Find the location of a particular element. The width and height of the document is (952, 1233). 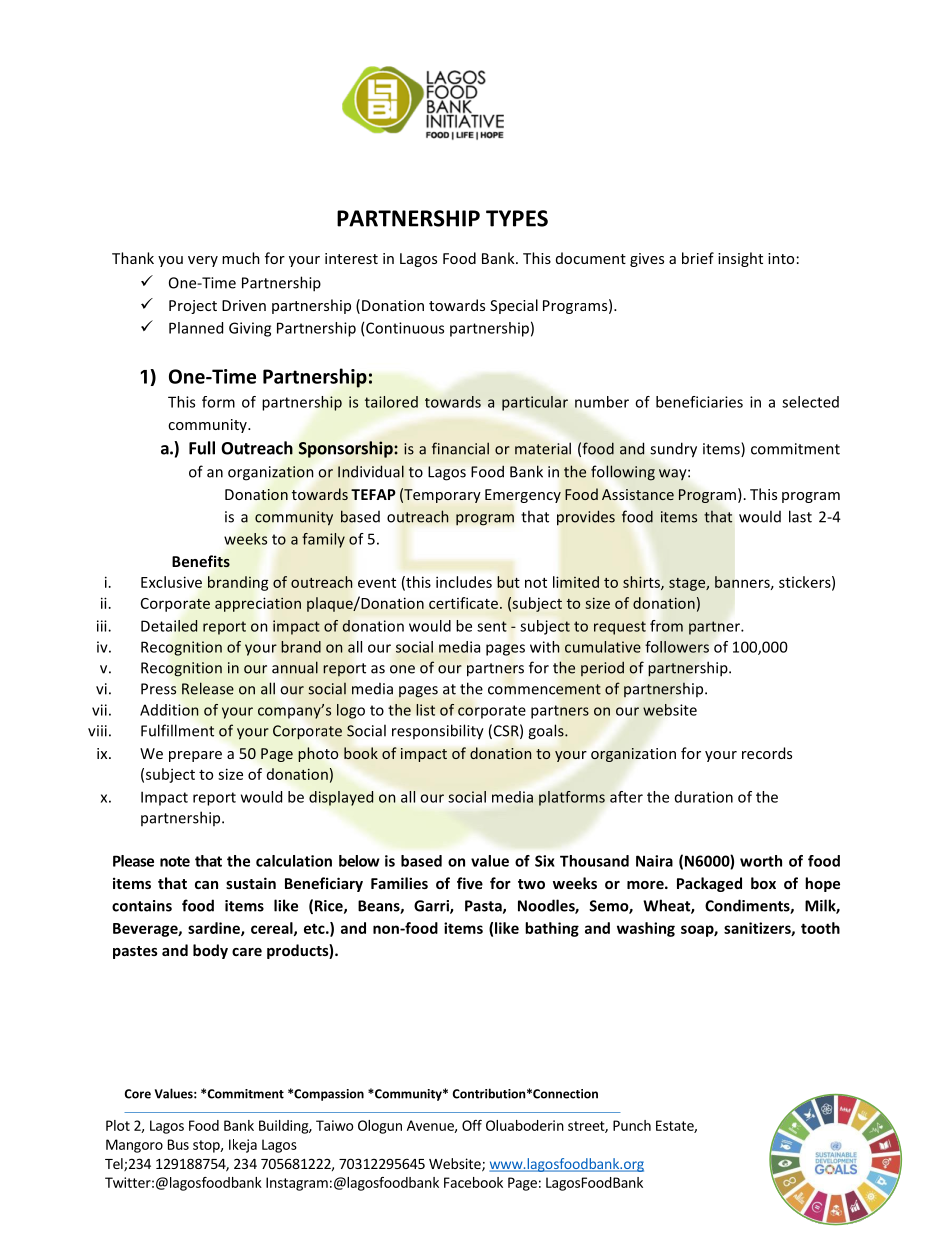

TYPES is located at coordinates (517, 218).
